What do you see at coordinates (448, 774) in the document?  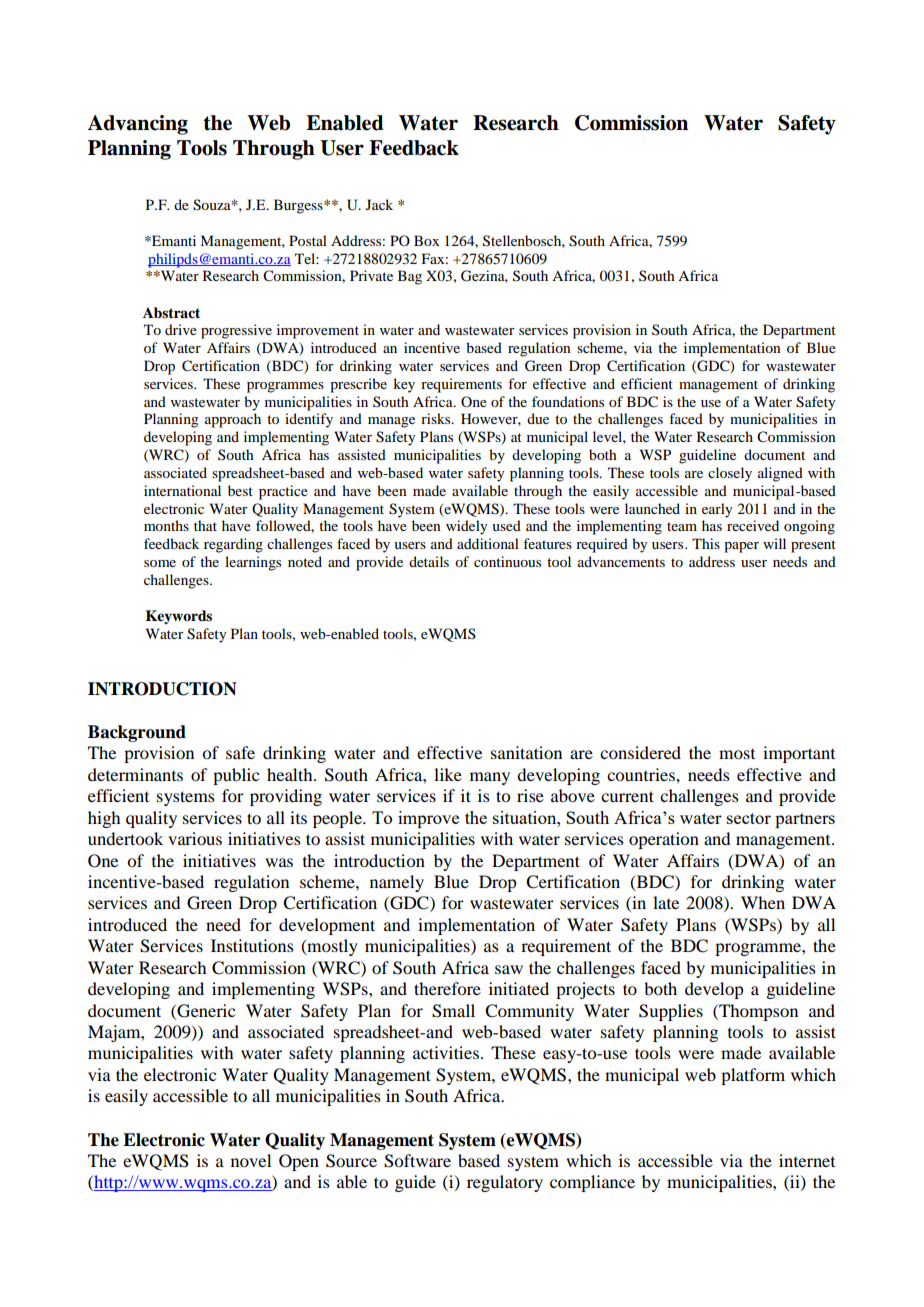 I see `like` at bounding box center [448, 774].
